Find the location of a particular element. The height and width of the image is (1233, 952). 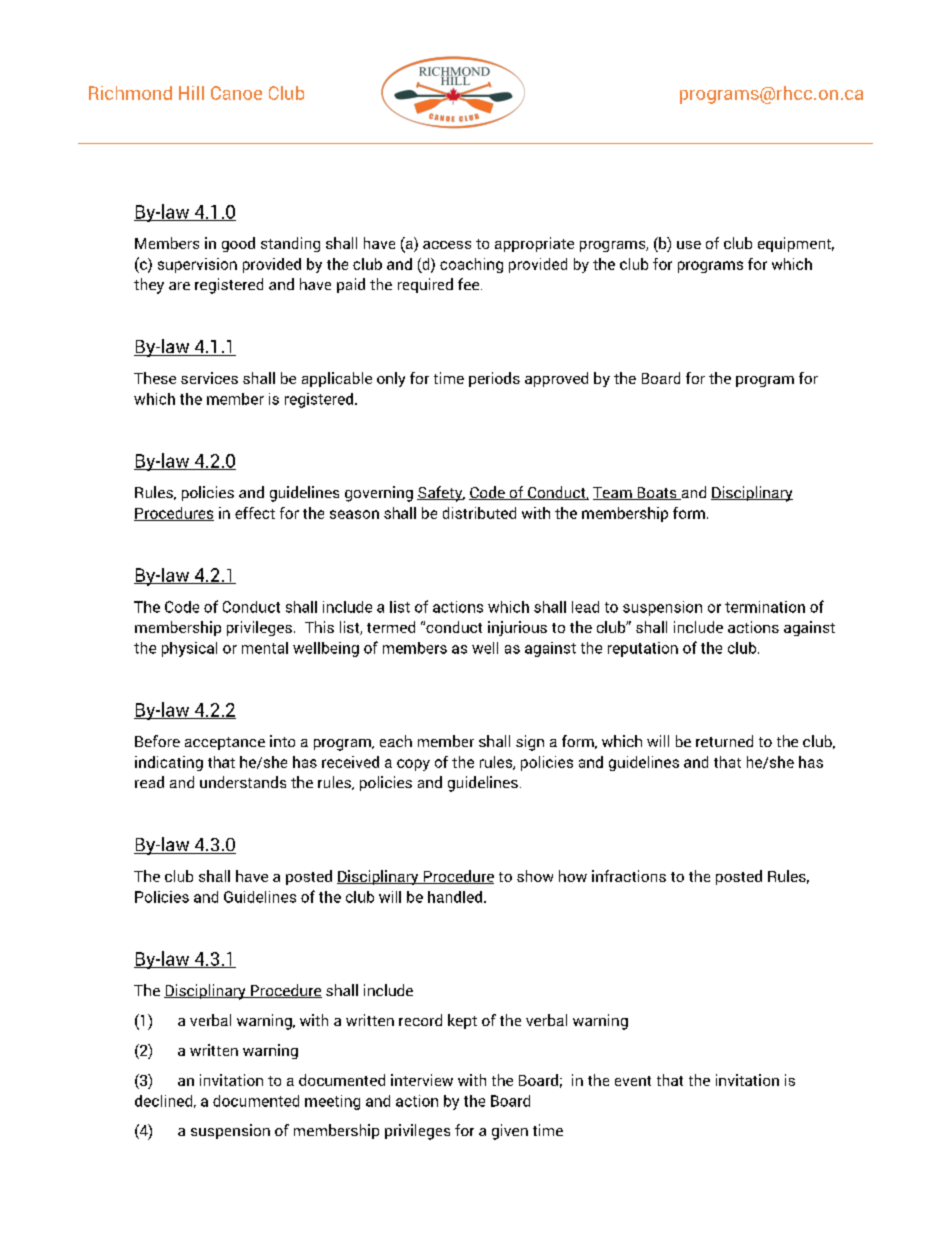

interview is located at coordinates (422, 1080).
